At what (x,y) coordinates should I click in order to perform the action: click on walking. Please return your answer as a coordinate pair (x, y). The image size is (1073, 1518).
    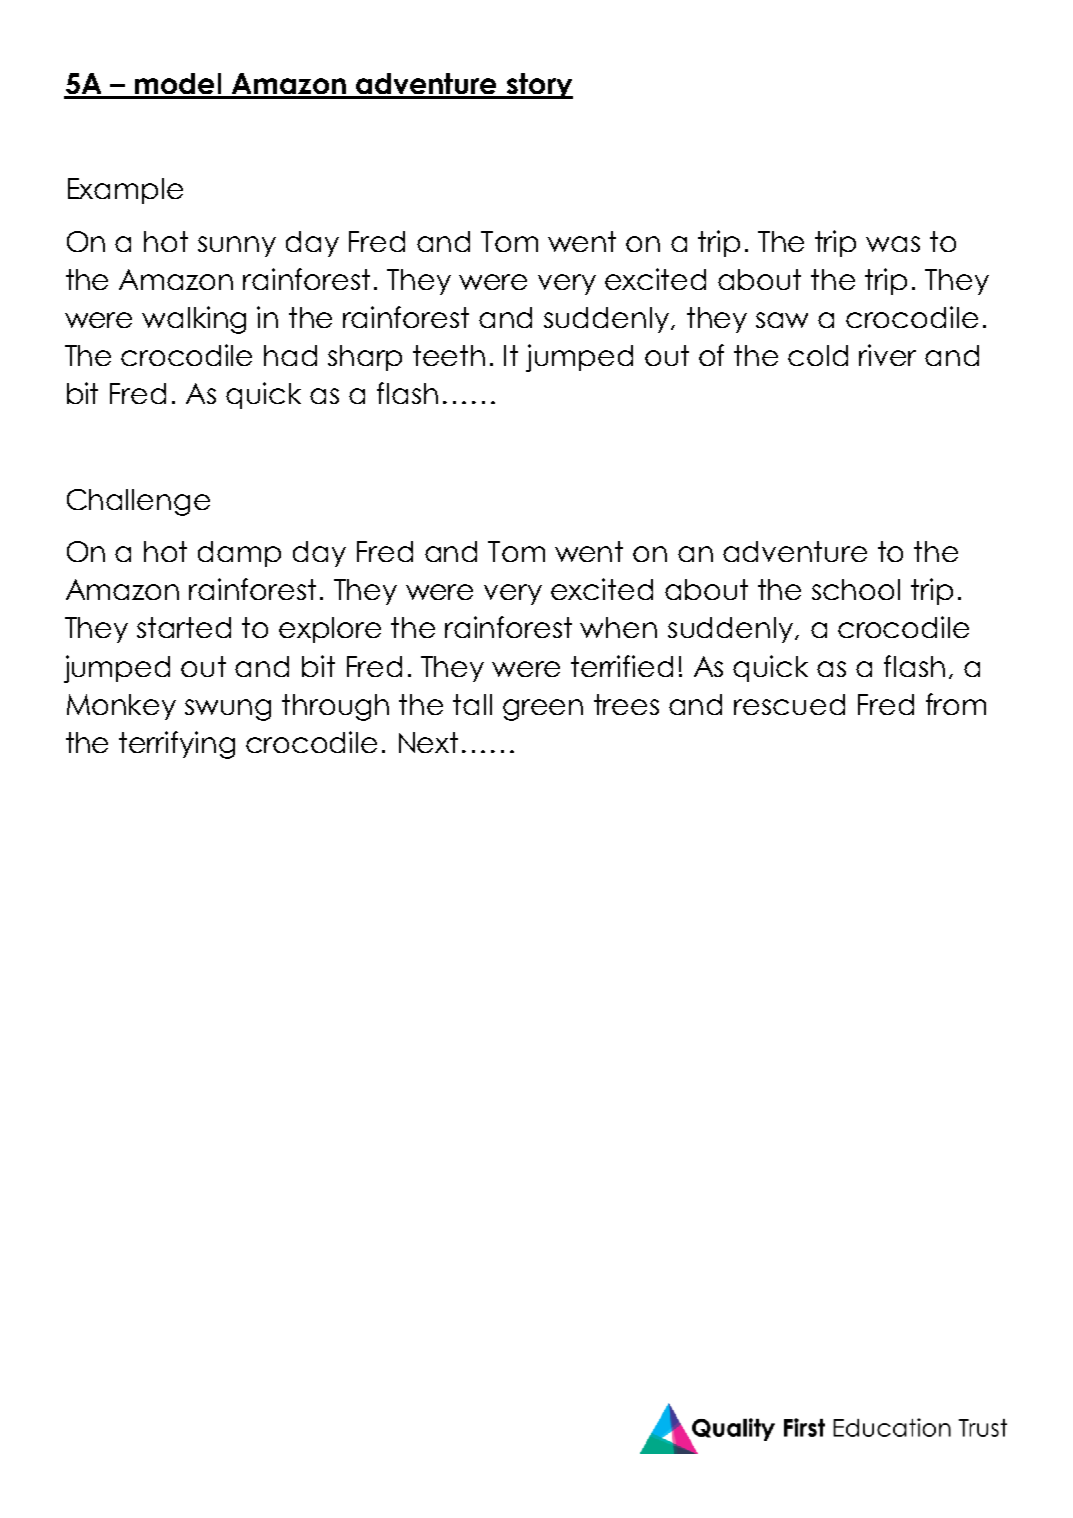
    Looking at the image, I should click on (194, 320).
